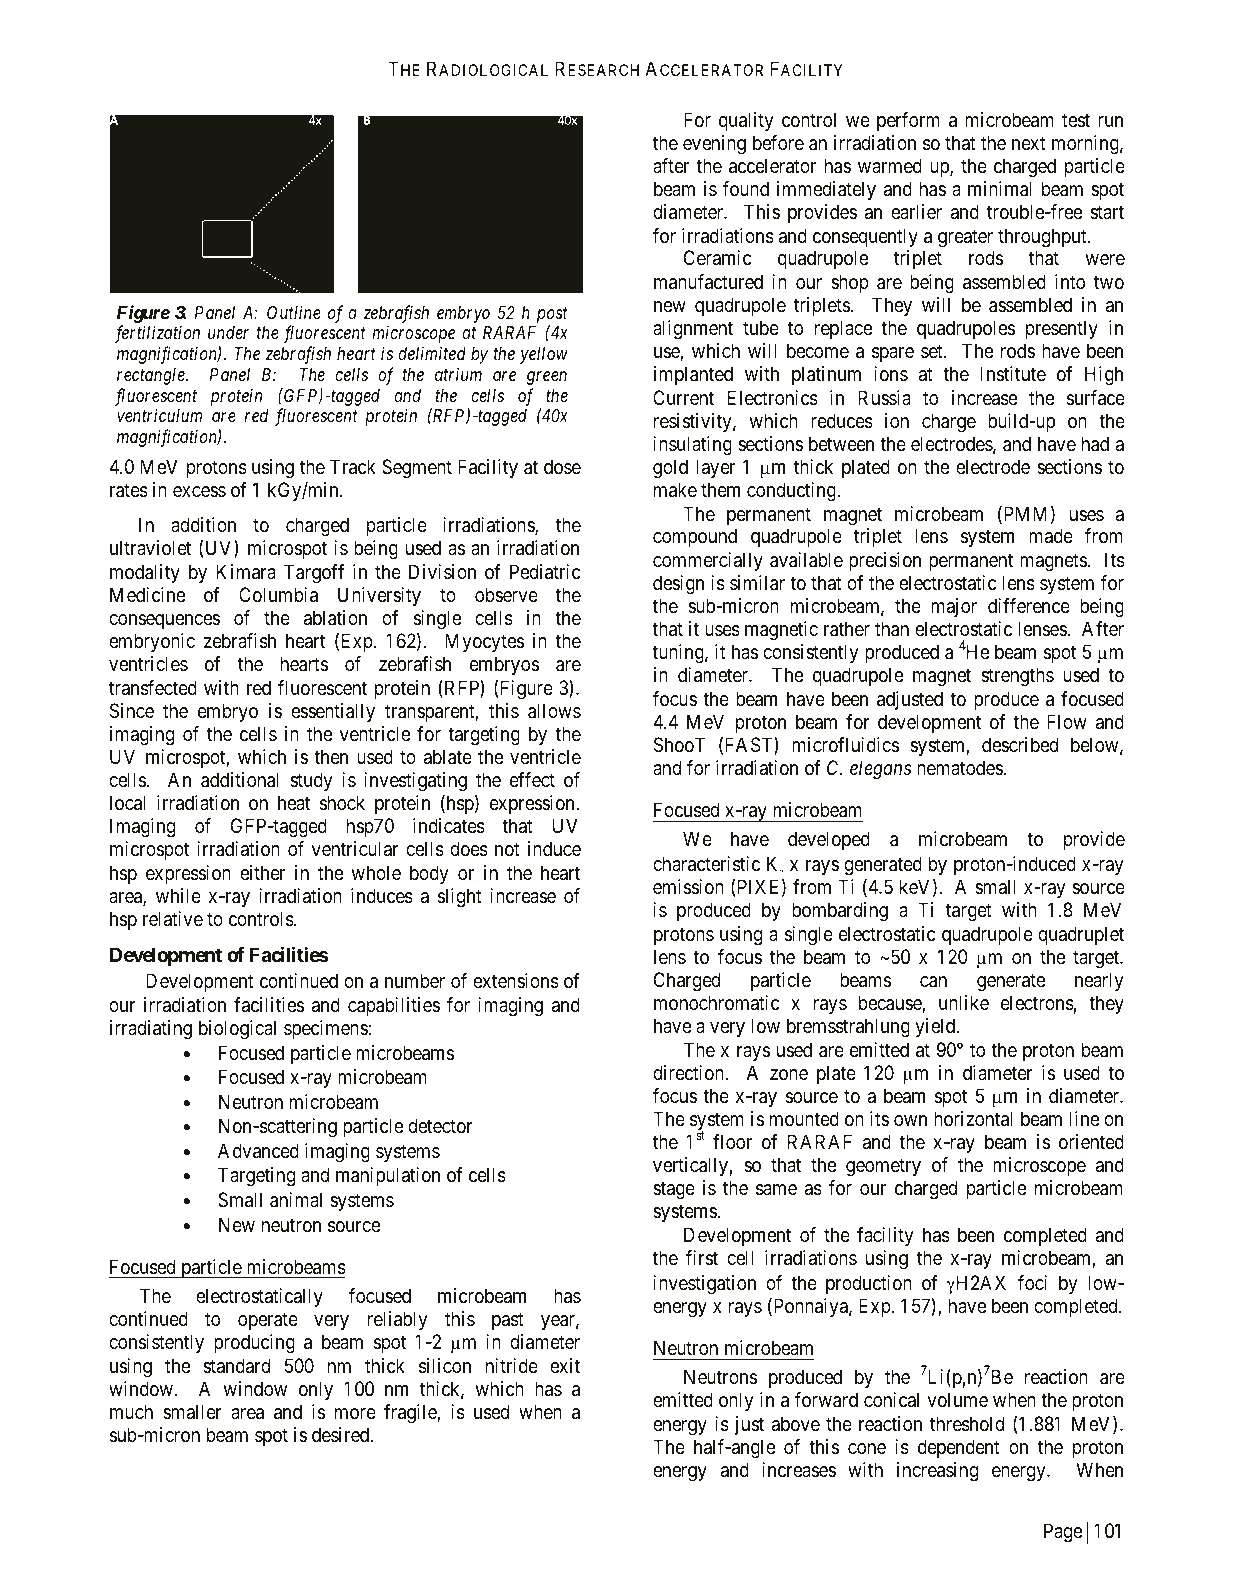 This image has height=1595, width=1233. I want to click on evening, so click(714, 145).
